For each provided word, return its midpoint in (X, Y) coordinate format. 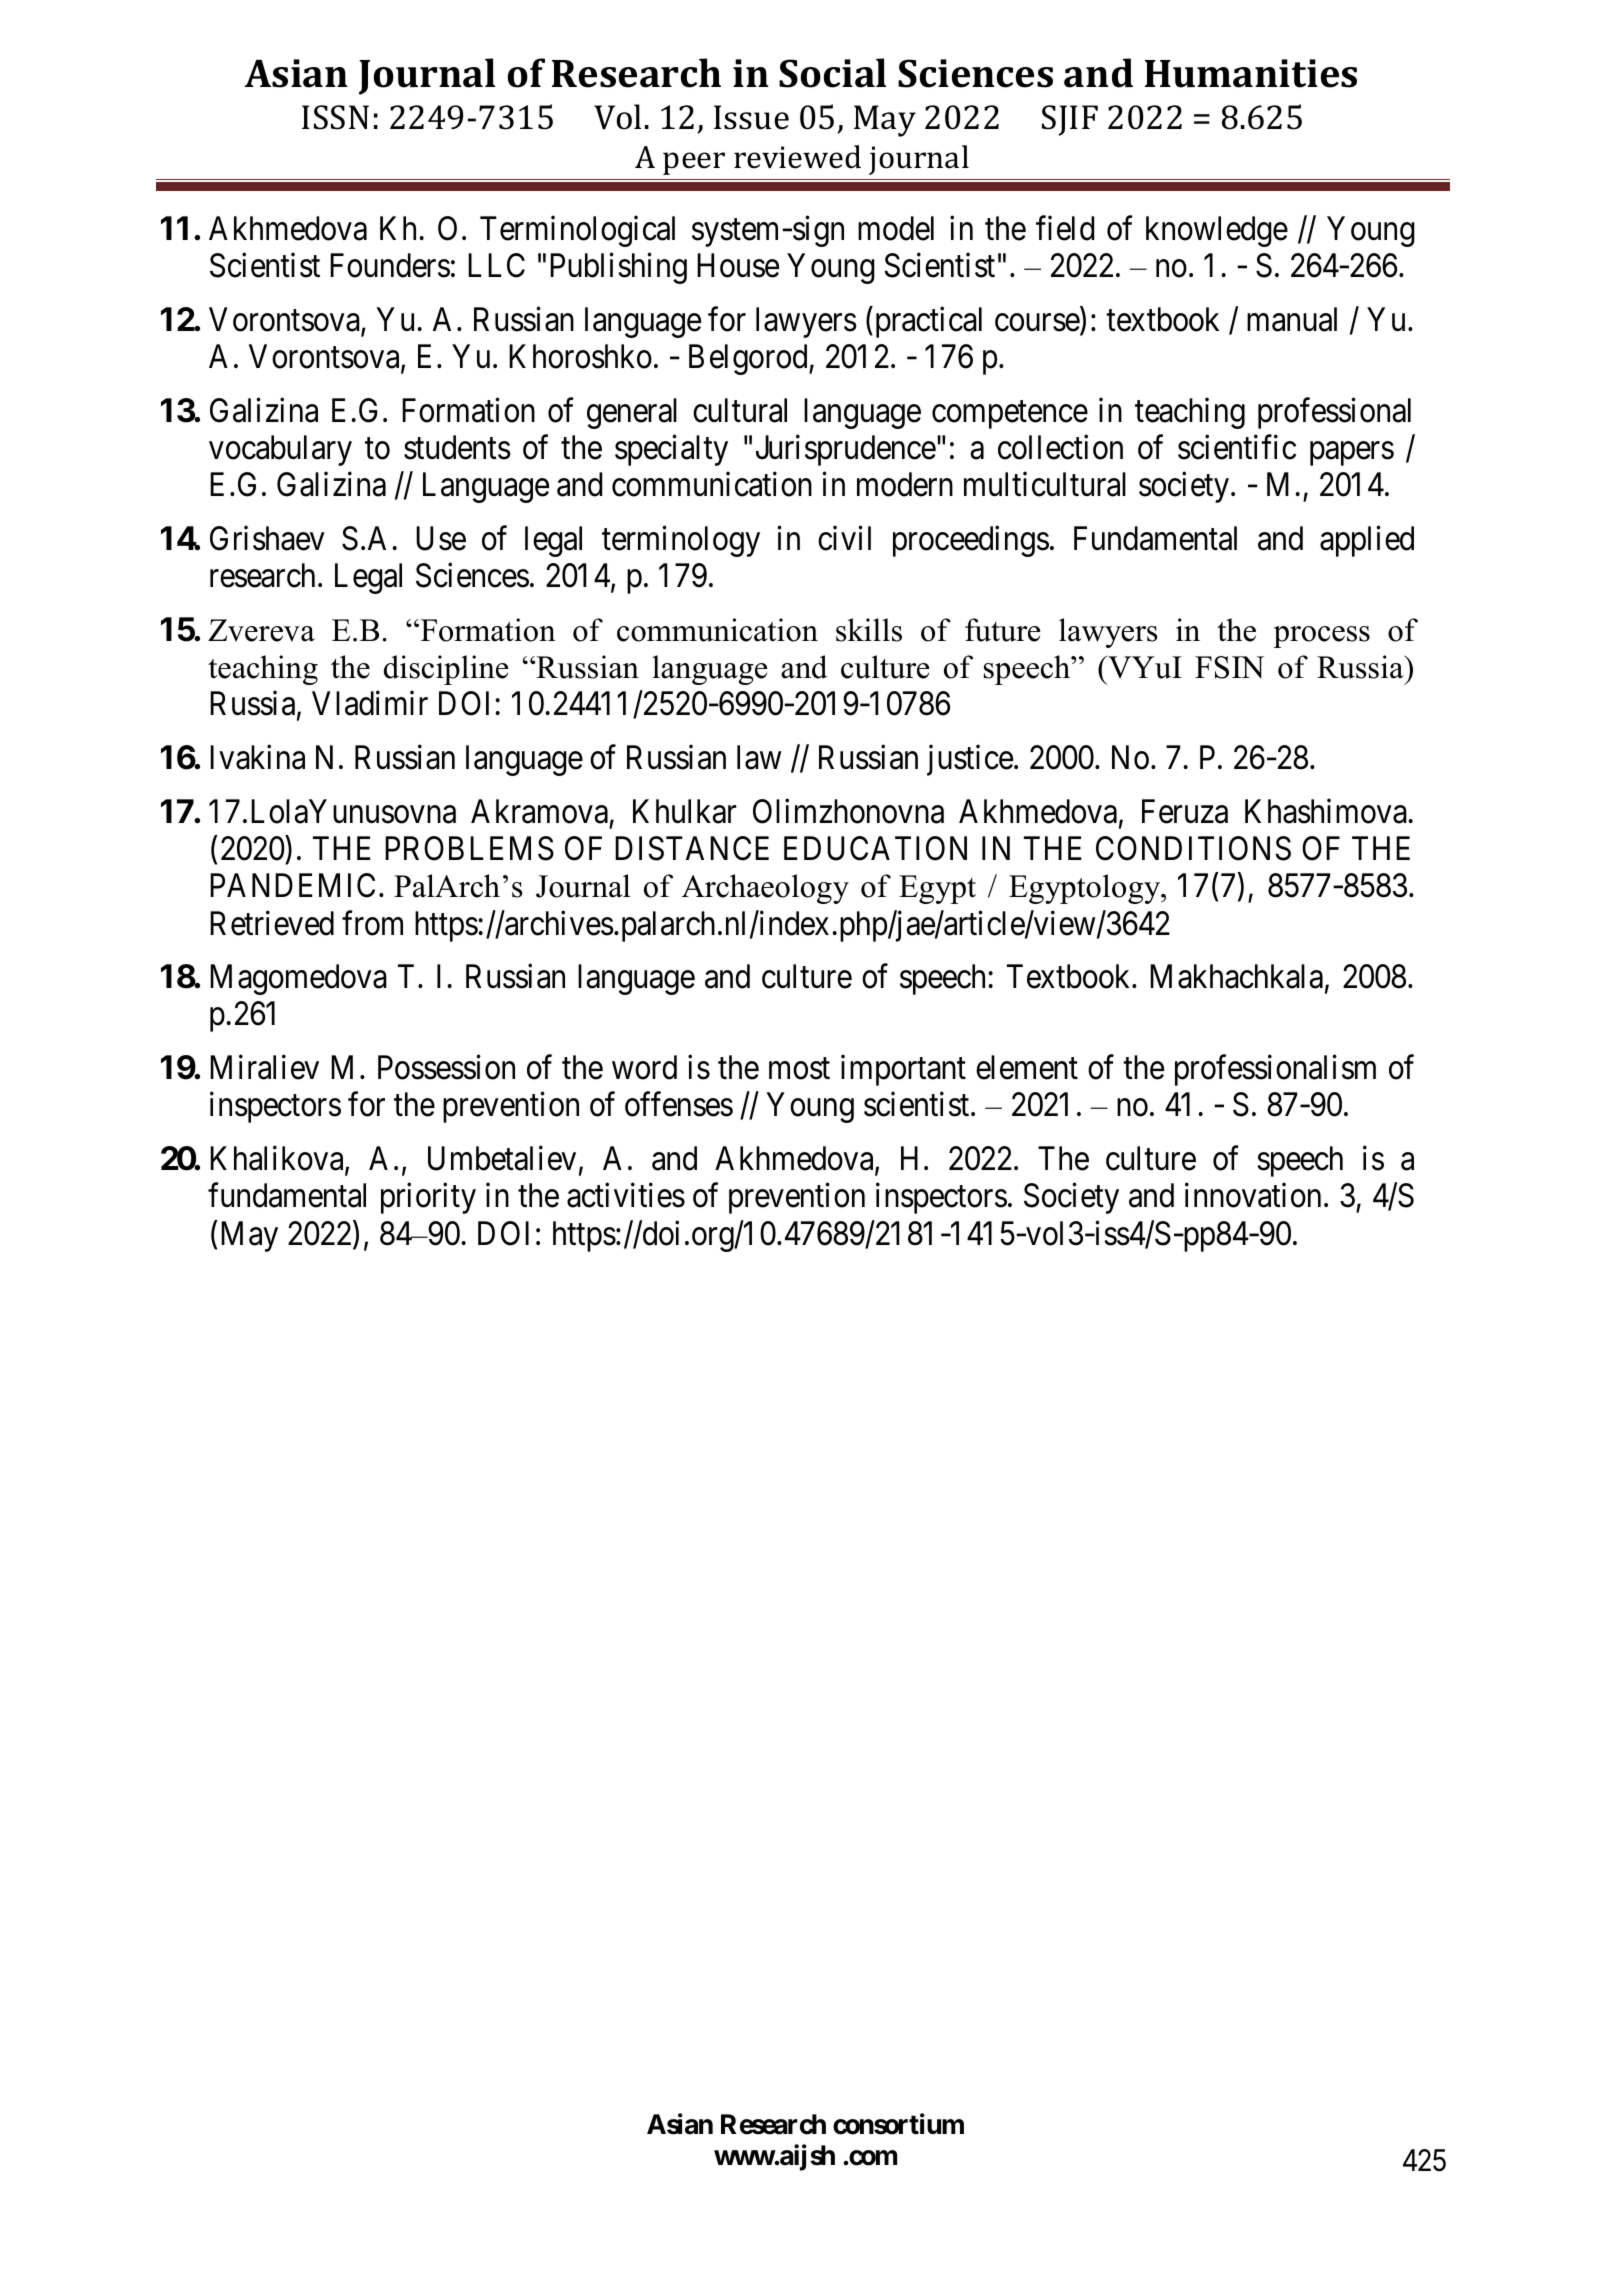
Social (832, 73)
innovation (1253, 1195)
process (1321, 637)
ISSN (335, 117)
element (1027, 1067)
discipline (446, 670)
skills (869, 630)
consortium (898, 2124)
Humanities (1251, 73)
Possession (446, 1067)
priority (428, 1198)
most (799, 1069)
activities (626, 1195)
